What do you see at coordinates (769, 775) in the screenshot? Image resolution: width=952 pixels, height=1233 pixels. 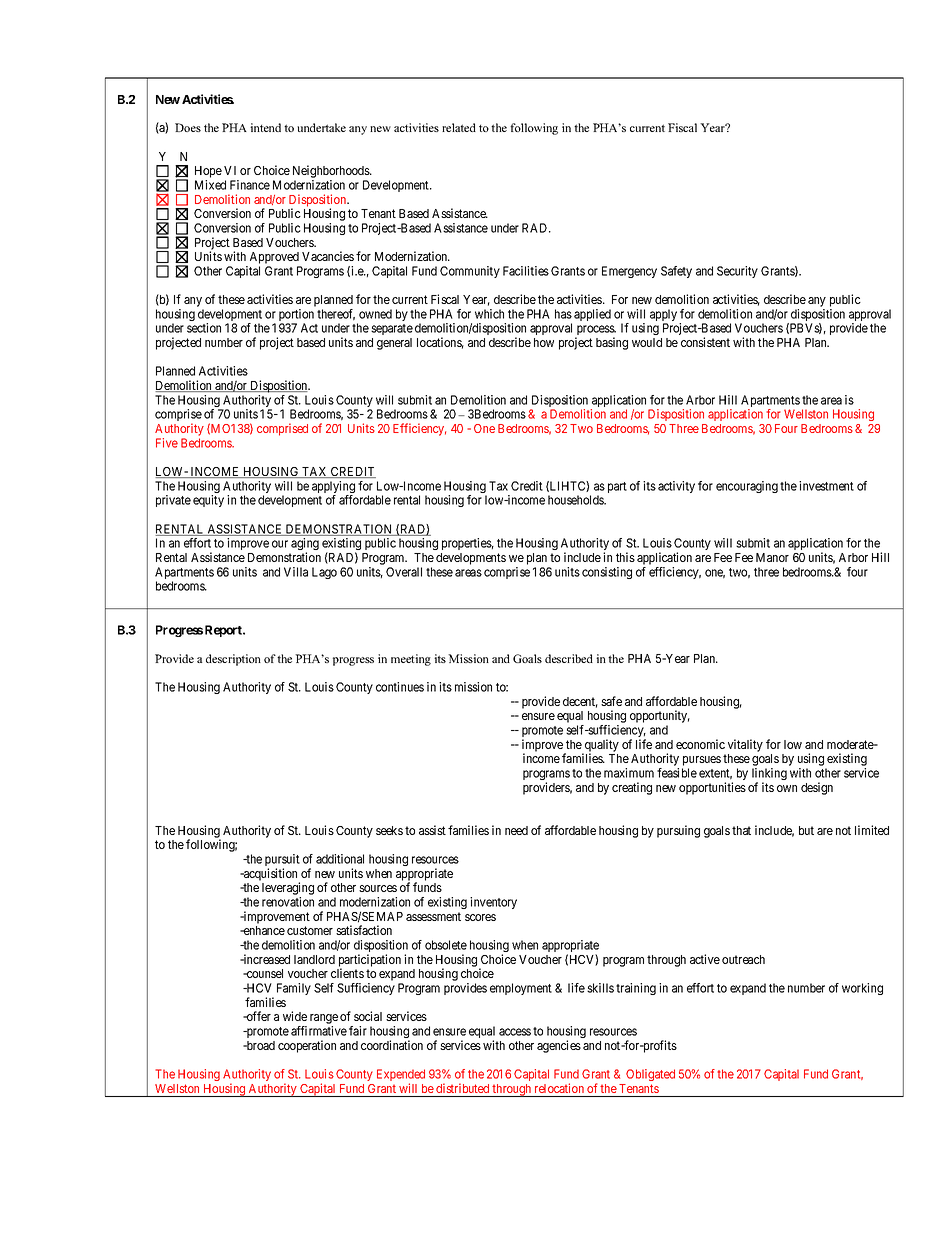 I see `linking` at bounding box center [769, 775].
